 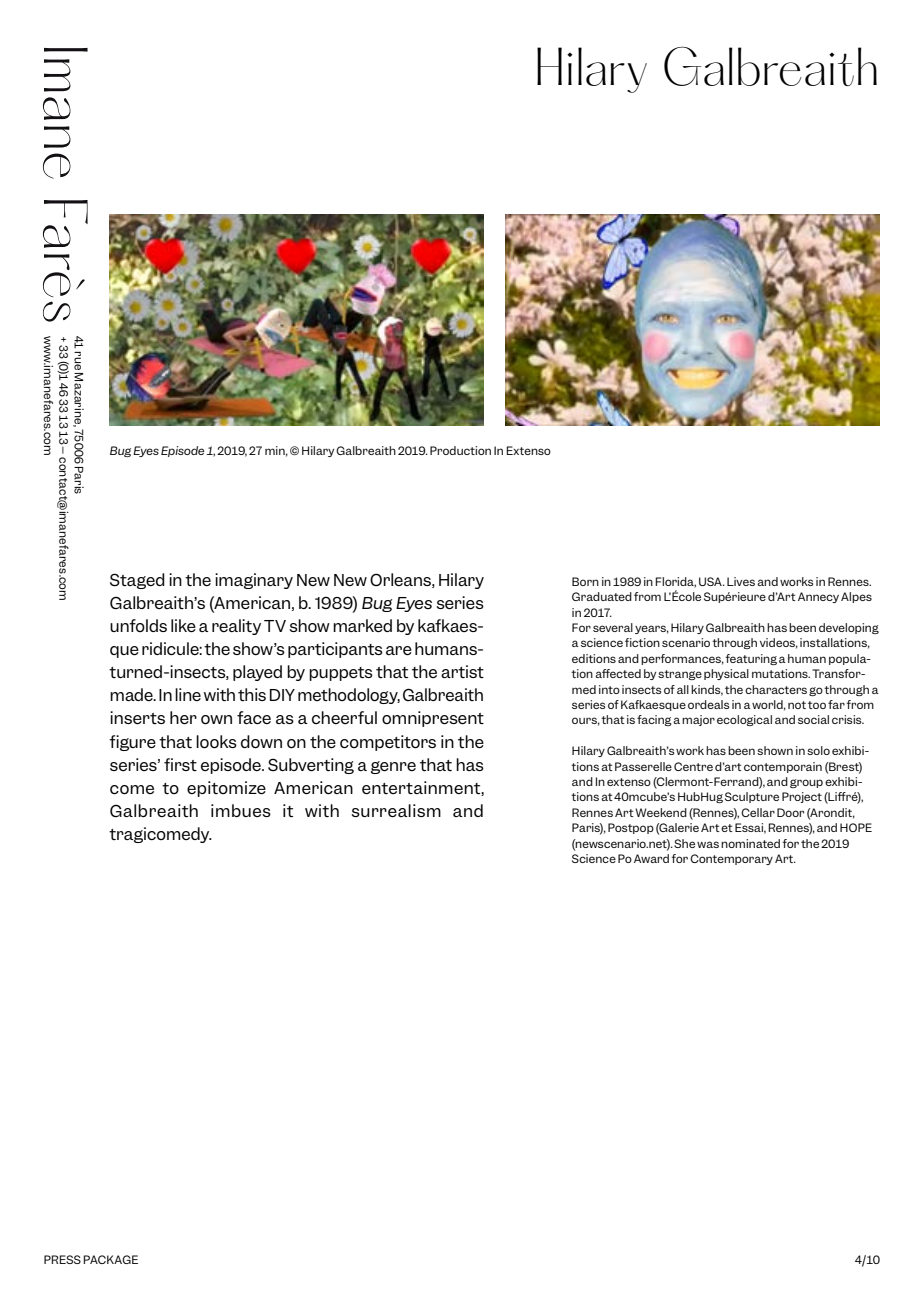 What do you see at coordinates (651, 858) in the page?
I see `Award` at bounding box center [651, 858].
